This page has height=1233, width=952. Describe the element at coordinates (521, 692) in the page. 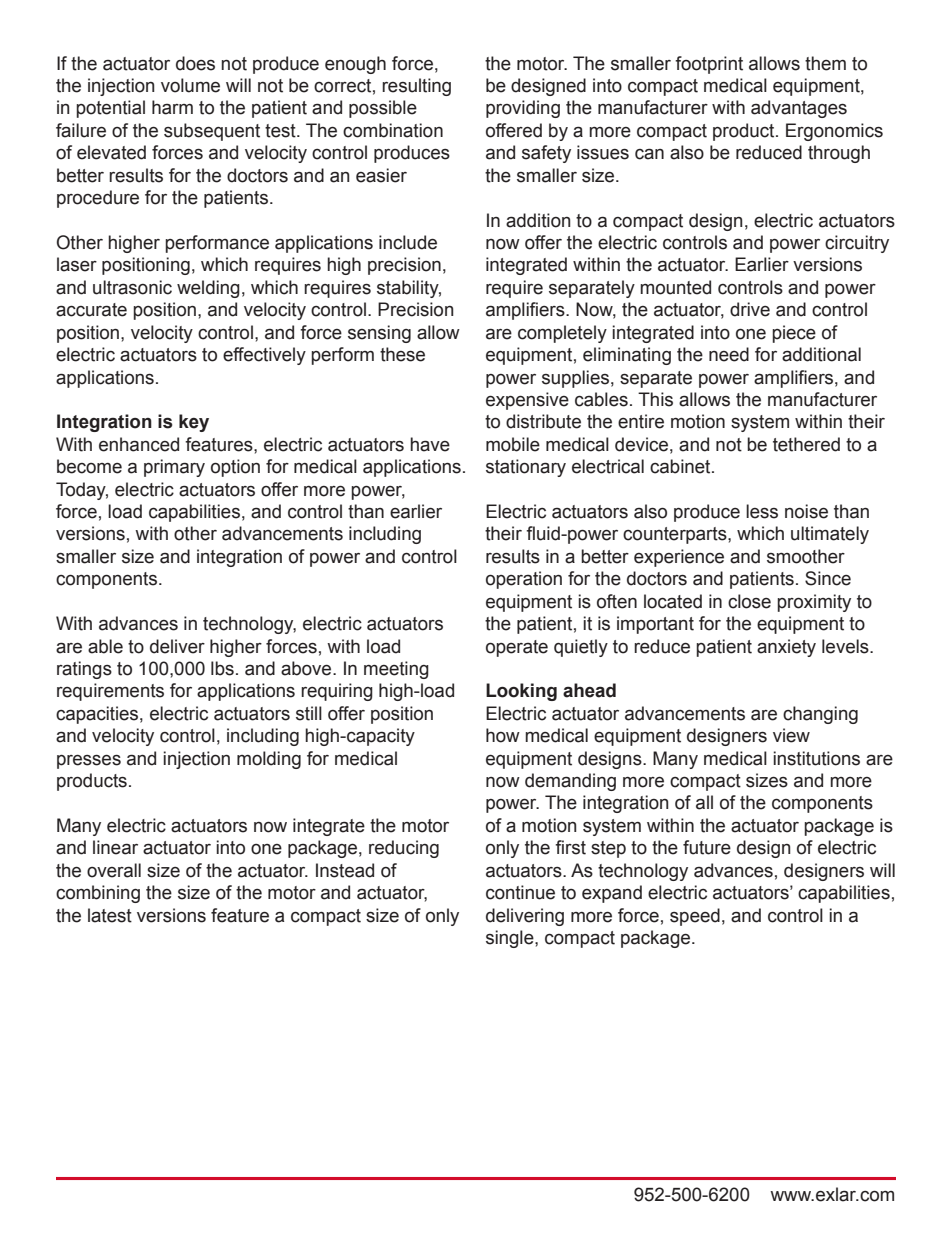

I see `Looking` at that location.
